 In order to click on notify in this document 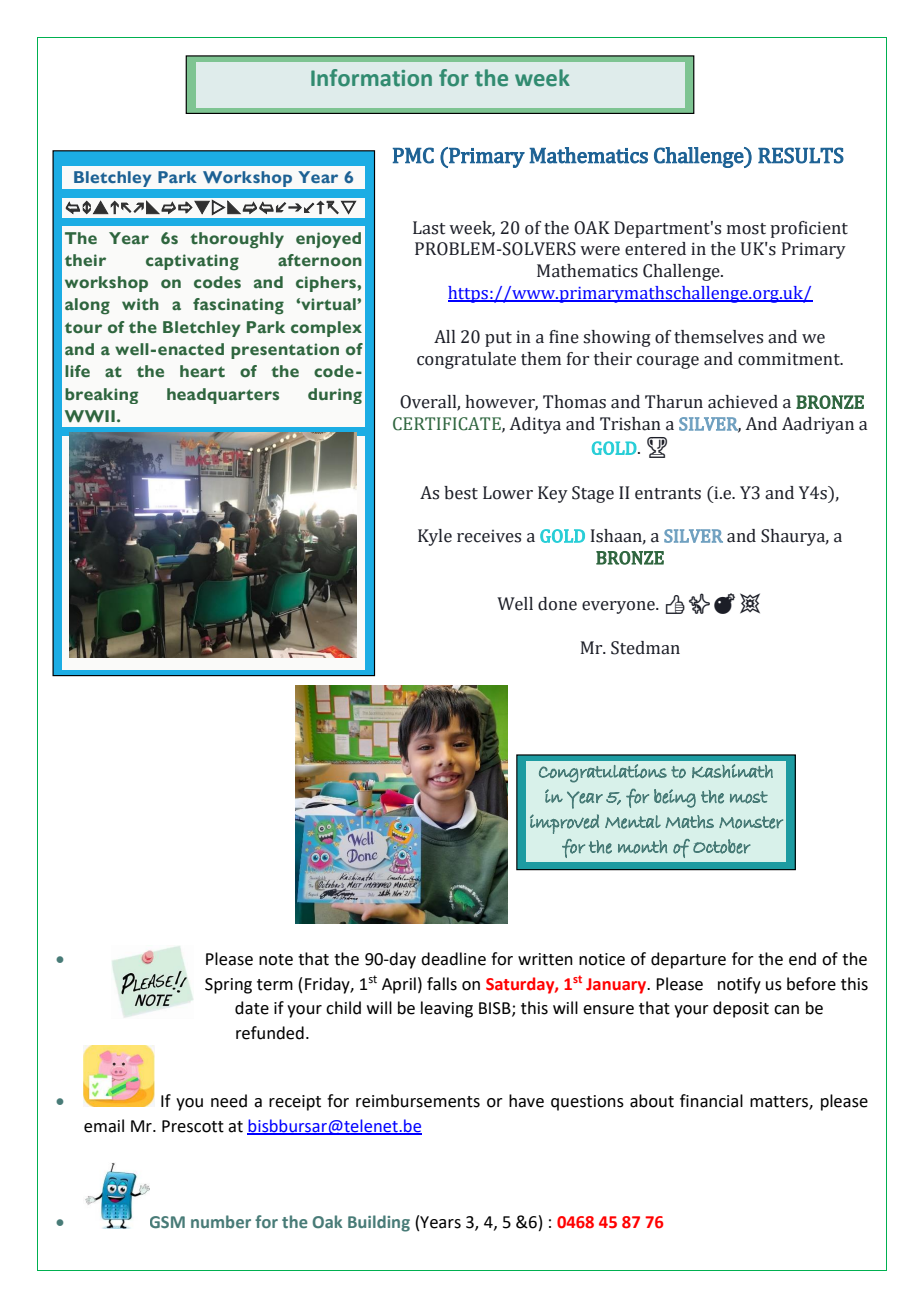, I will do `click(739, 985)`.
